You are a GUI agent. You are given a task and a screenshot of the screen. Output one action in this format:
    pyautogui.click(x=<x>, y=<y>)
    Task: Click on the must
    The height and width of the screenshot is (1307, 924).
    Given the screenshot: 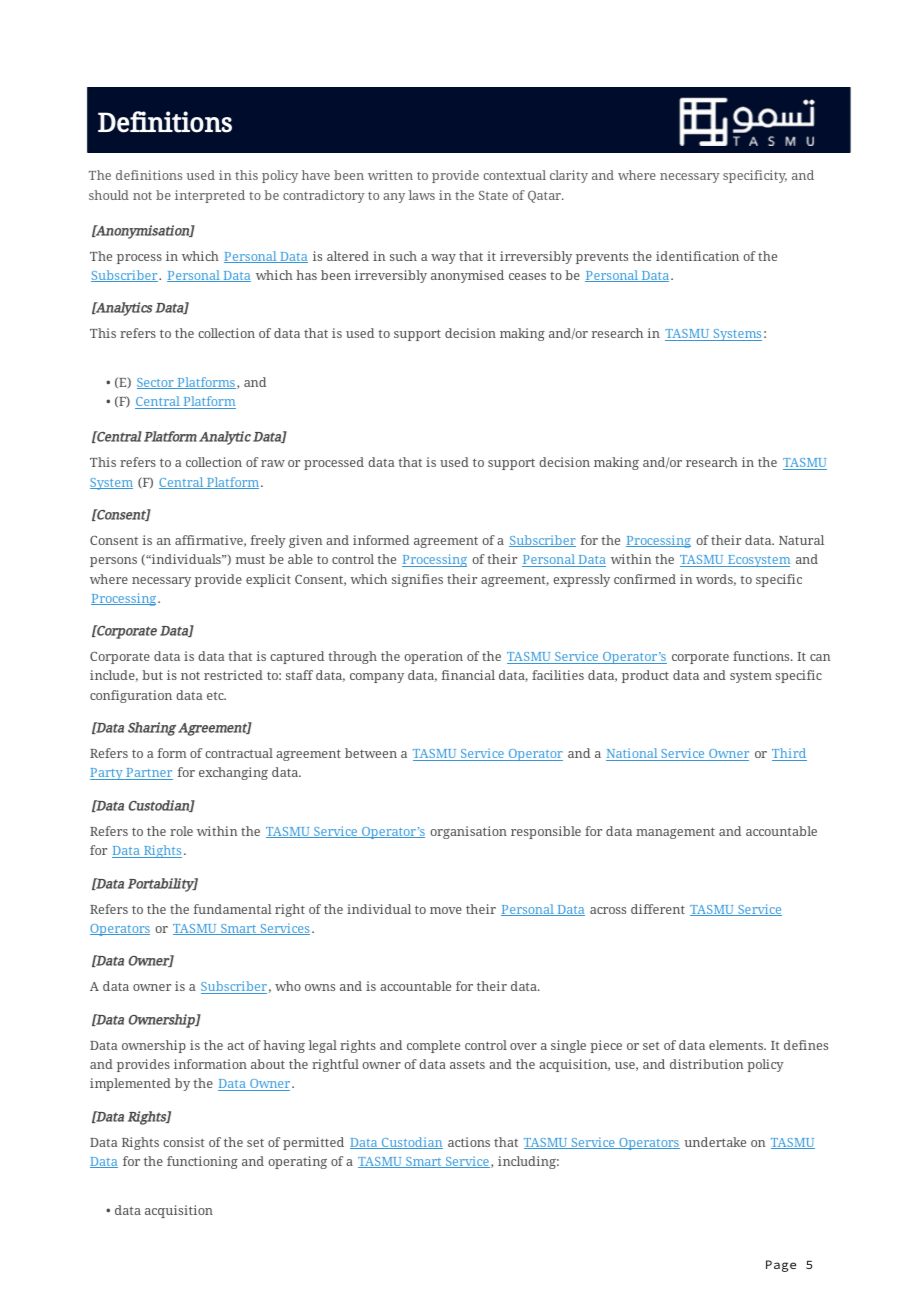 What is the action you would take?
    pyautogui.click(x=250, y=560)
